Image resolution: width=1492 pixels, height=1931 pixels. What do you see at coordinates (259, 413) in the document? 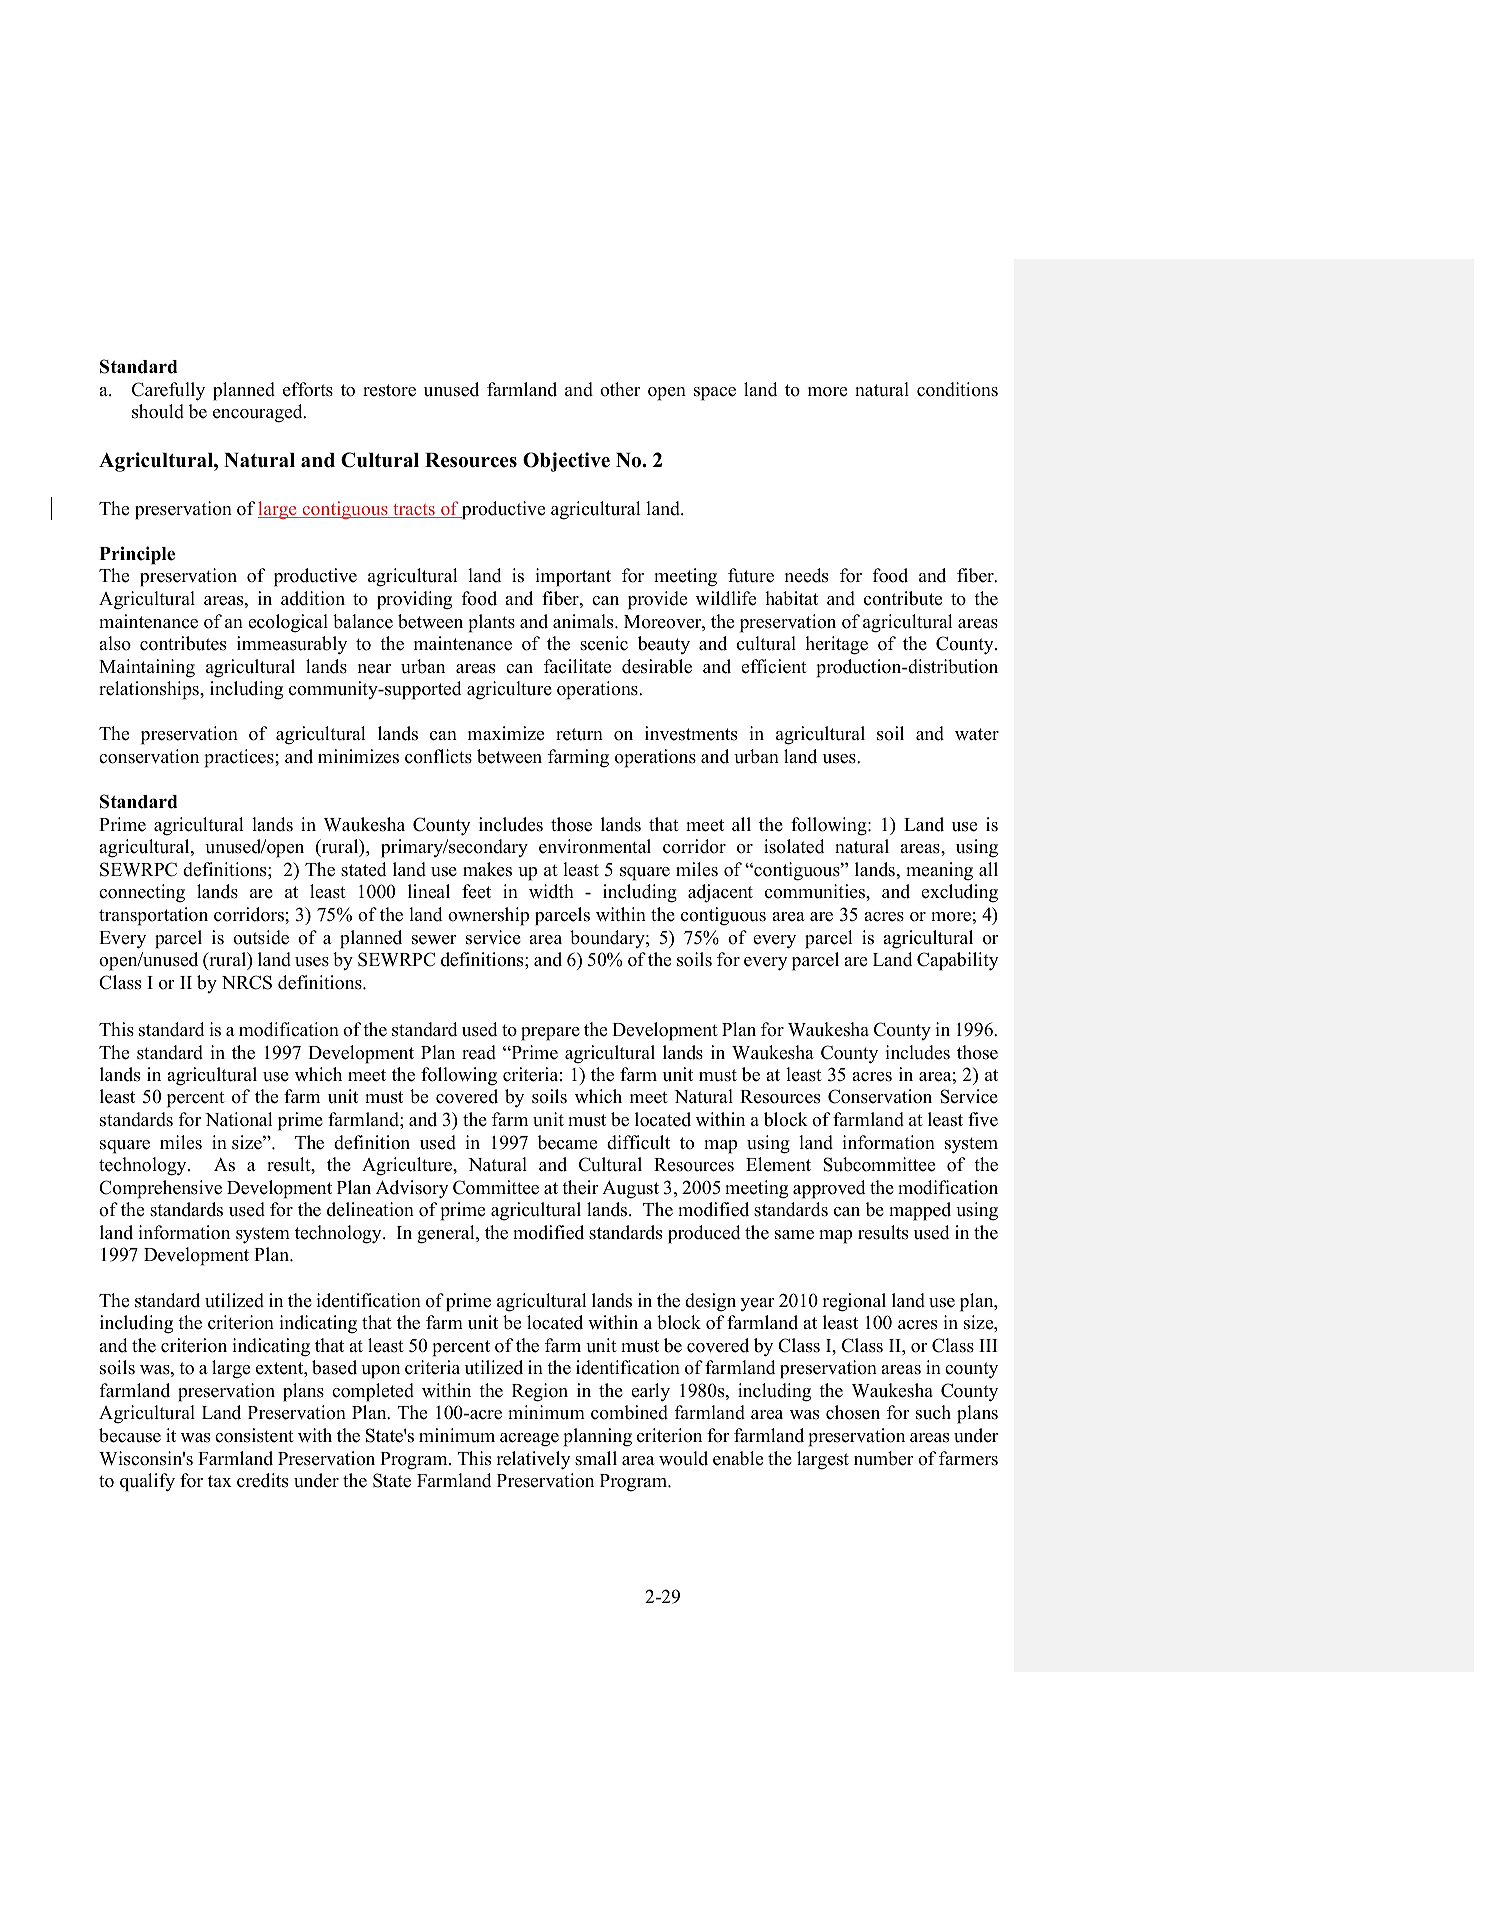
I see `encouraged` at bounding box center [259, 413].
